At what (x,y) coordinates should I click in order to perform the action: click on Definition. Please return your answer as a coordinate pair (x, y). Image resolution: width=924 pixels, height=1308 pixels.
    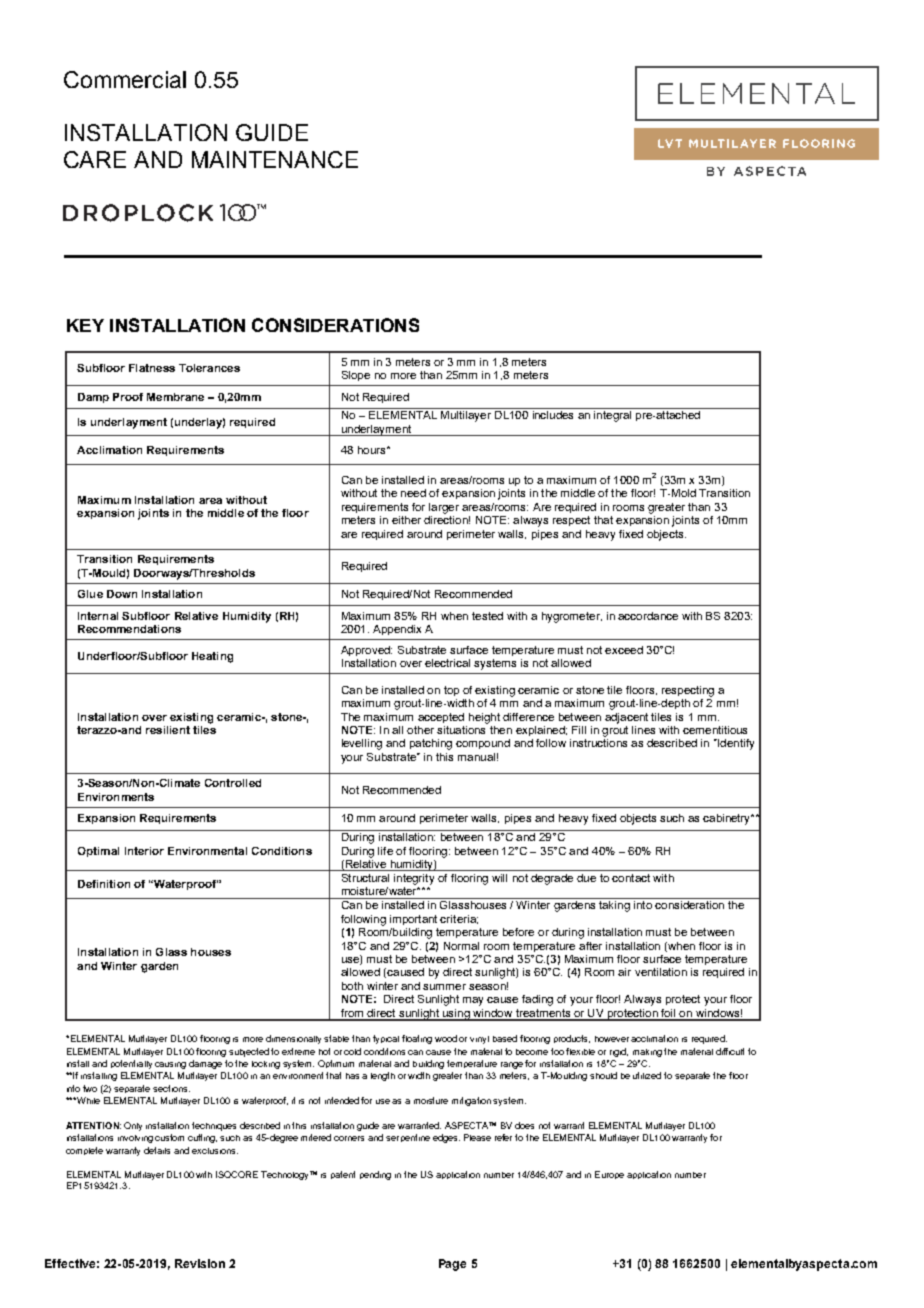
    Looking at the image, I should click on (104, 884).
